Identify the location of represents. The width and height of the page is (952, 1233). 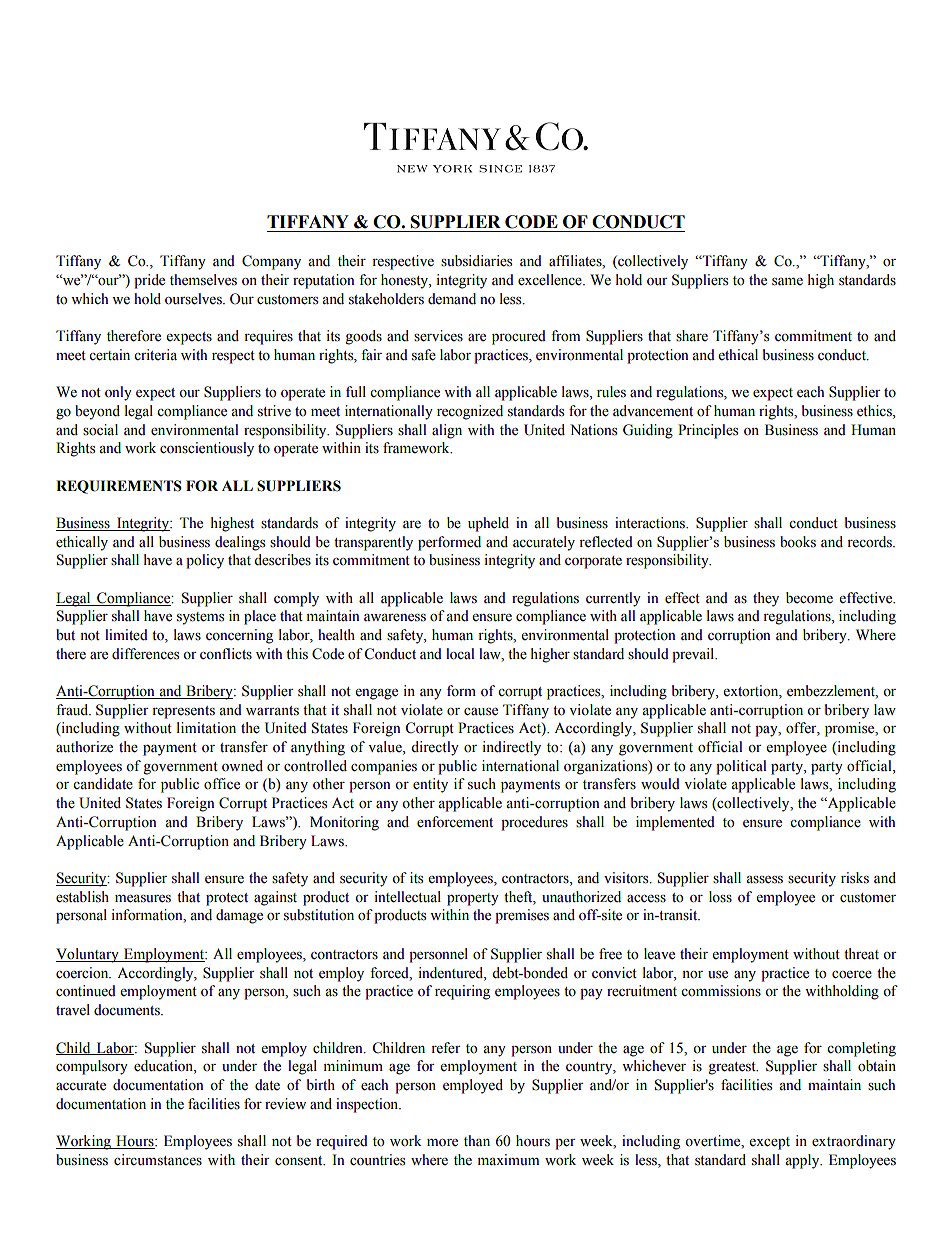
(183, 712).
